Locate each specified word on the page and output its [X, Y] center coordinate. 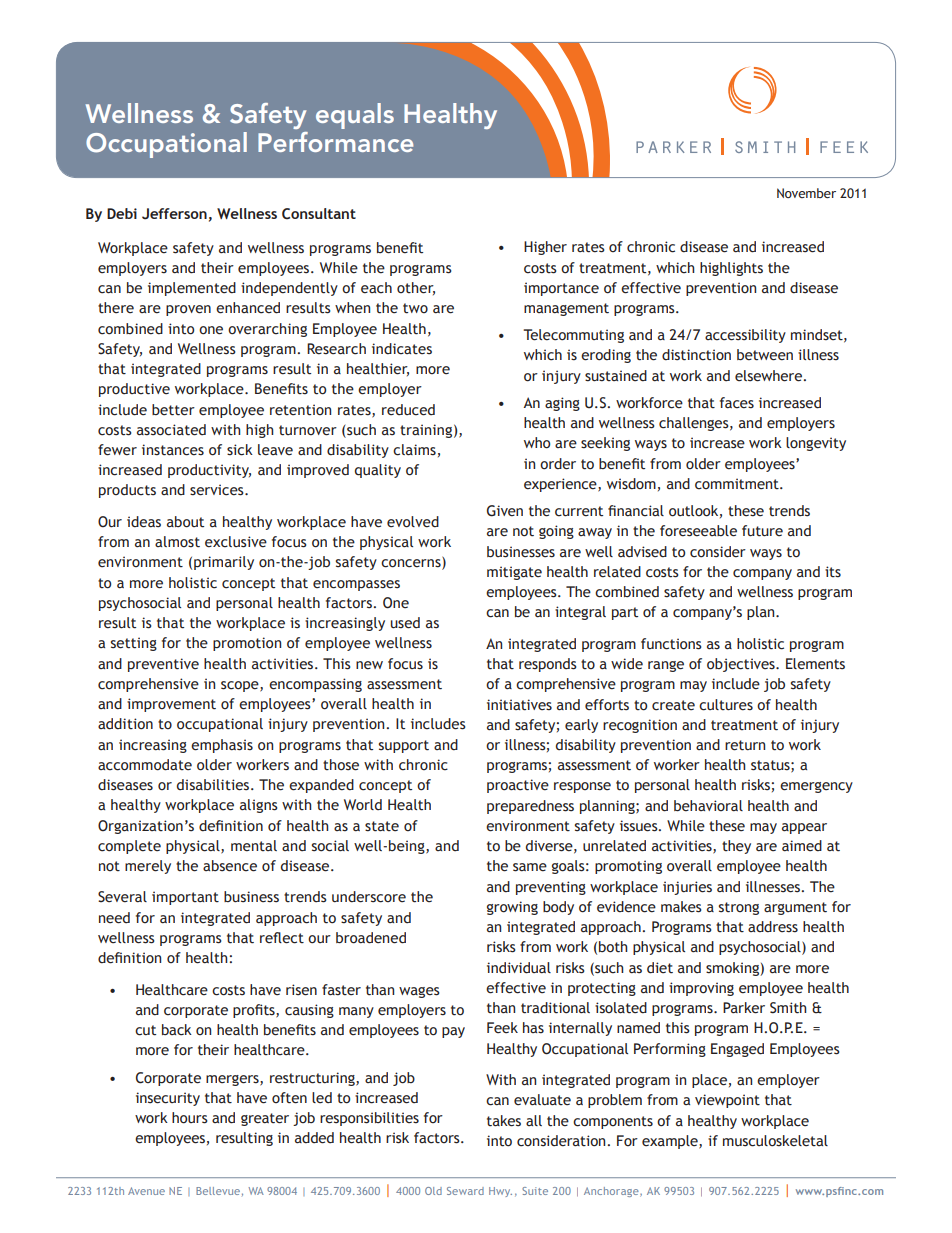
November [806, 193]
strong [739, 908]
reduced [408, 410]
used [405, 623]
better [173, 410]
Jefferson [174, 214]
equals [355, 116]
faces [737, 403]
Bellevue [218, 1191]
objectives [742, 665]
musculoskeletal [775, 1141]
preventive [163, 665]
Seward [465, 1191]
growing [512, 908]
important [185, 898]
